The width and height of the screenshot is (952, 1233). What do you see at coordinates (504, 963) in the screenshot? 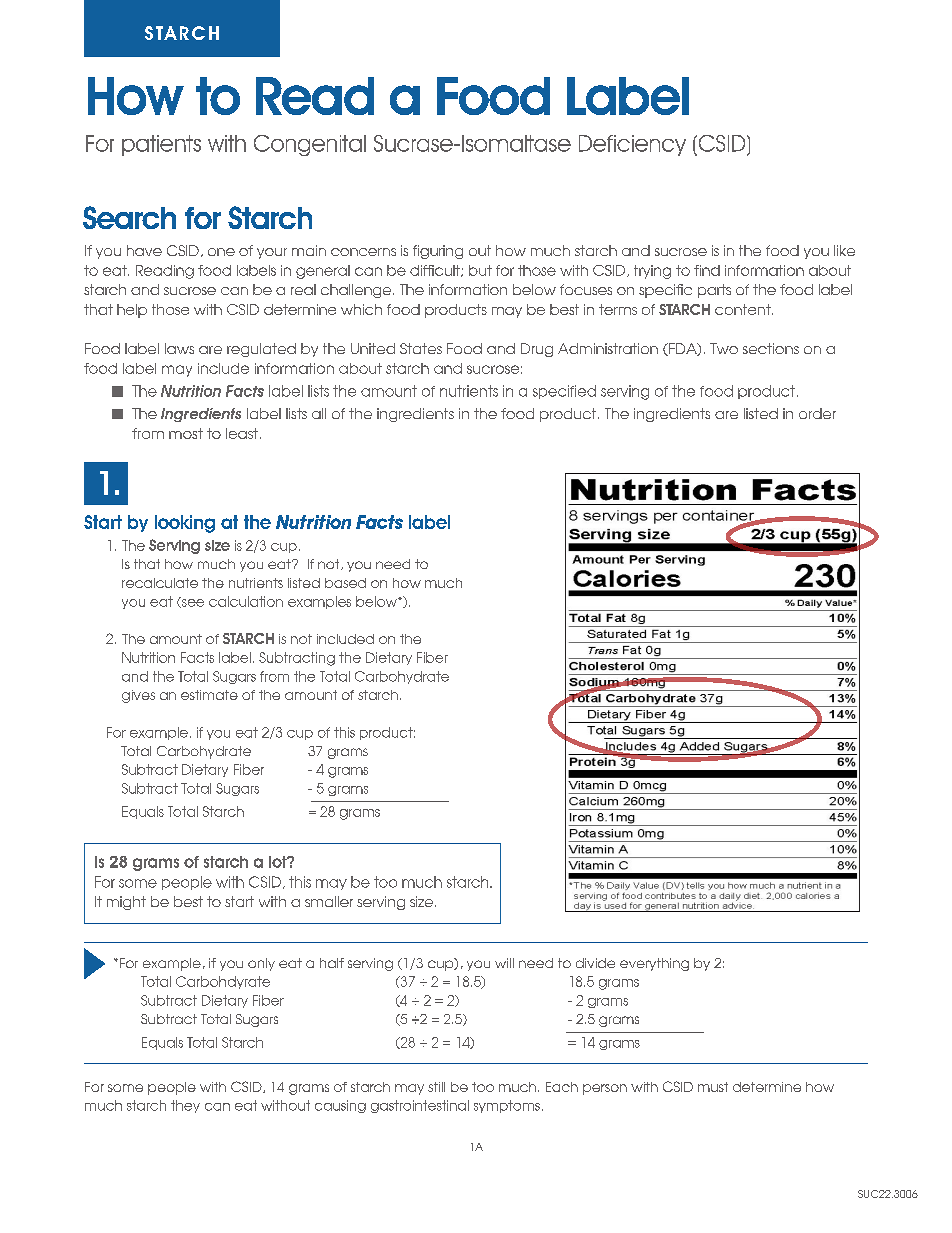
I see `will` at bounding box center [504, 963].
